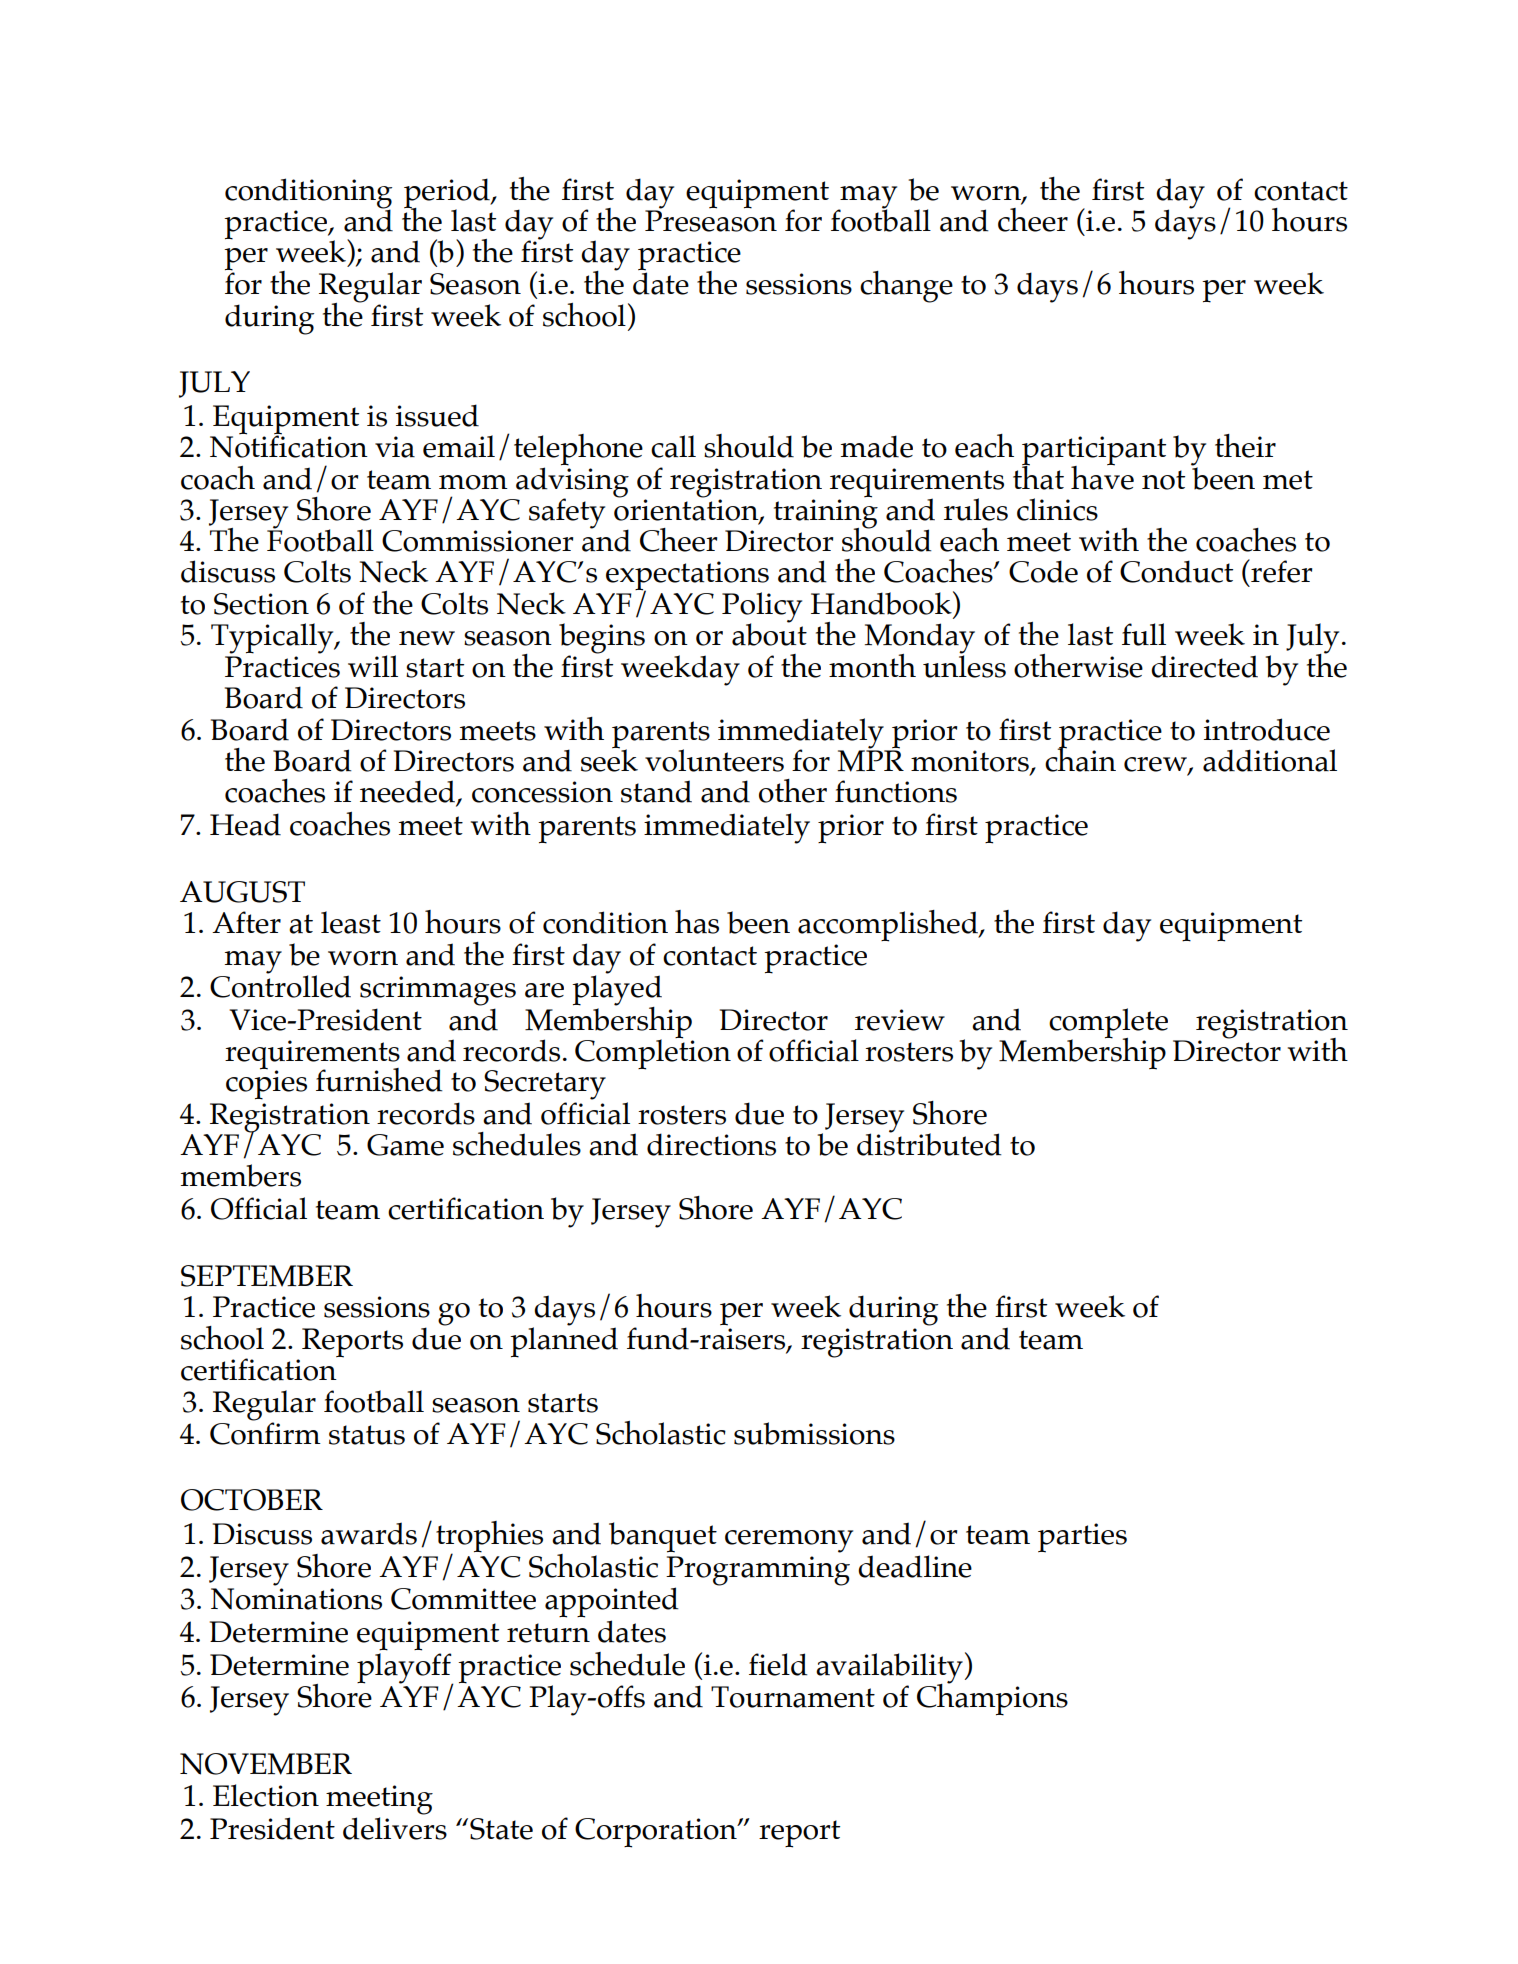 The image size is (1518, 1964). What do you see at coordinates (1108, 1024) in the document?
I see `complete` at bounding box center [1108, 1024].
